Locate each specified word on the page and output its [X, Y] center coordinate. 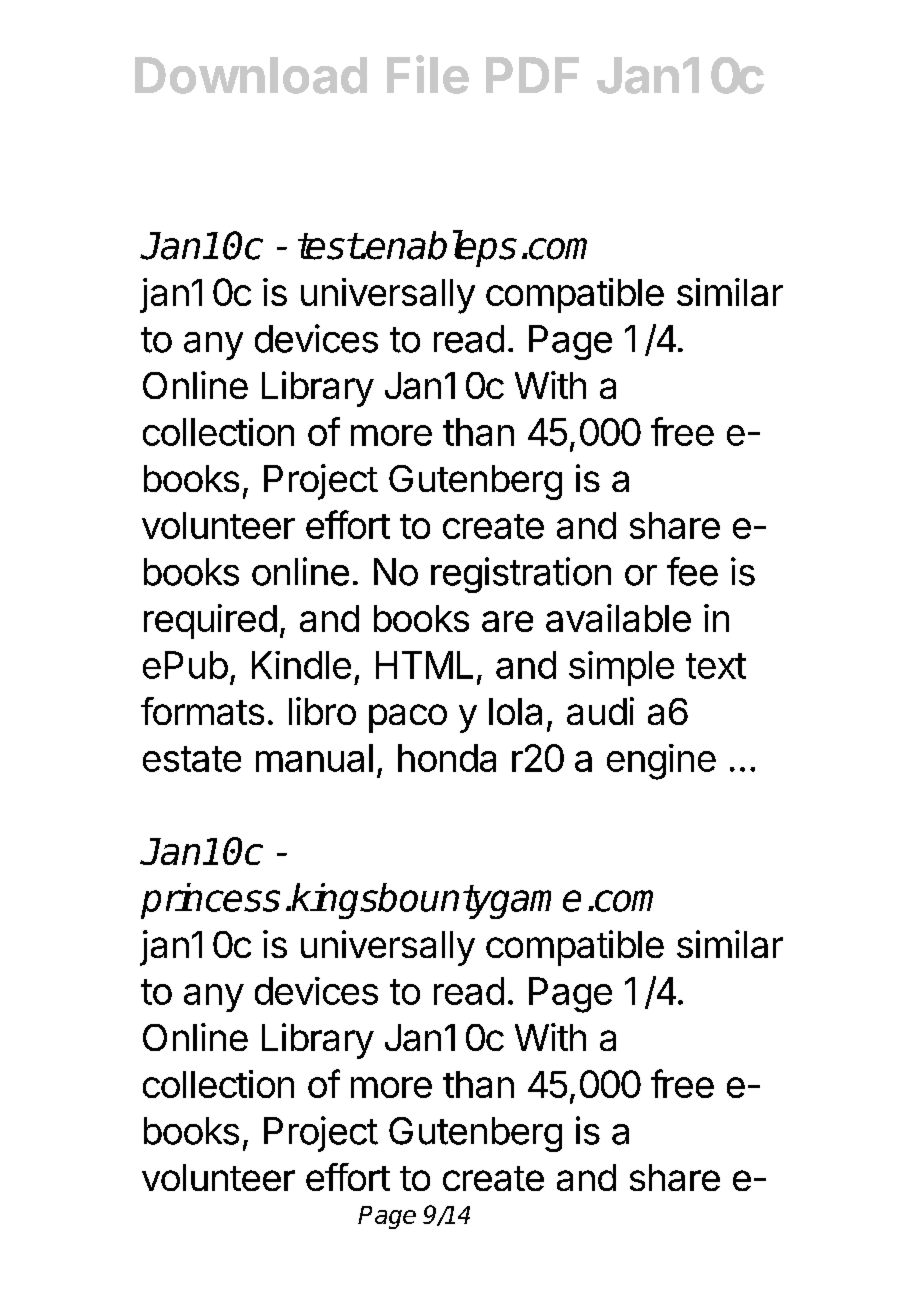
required [210, 621]
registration [521, 575]
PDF [532, 75]
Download [251, 75]
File [428, 74]
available [618, 618]
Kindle [301, 665]
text [716, 666]
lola [515, 711]
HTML [424, 665]
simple [621, 668]
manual [314, 758]
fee [692, 571]
